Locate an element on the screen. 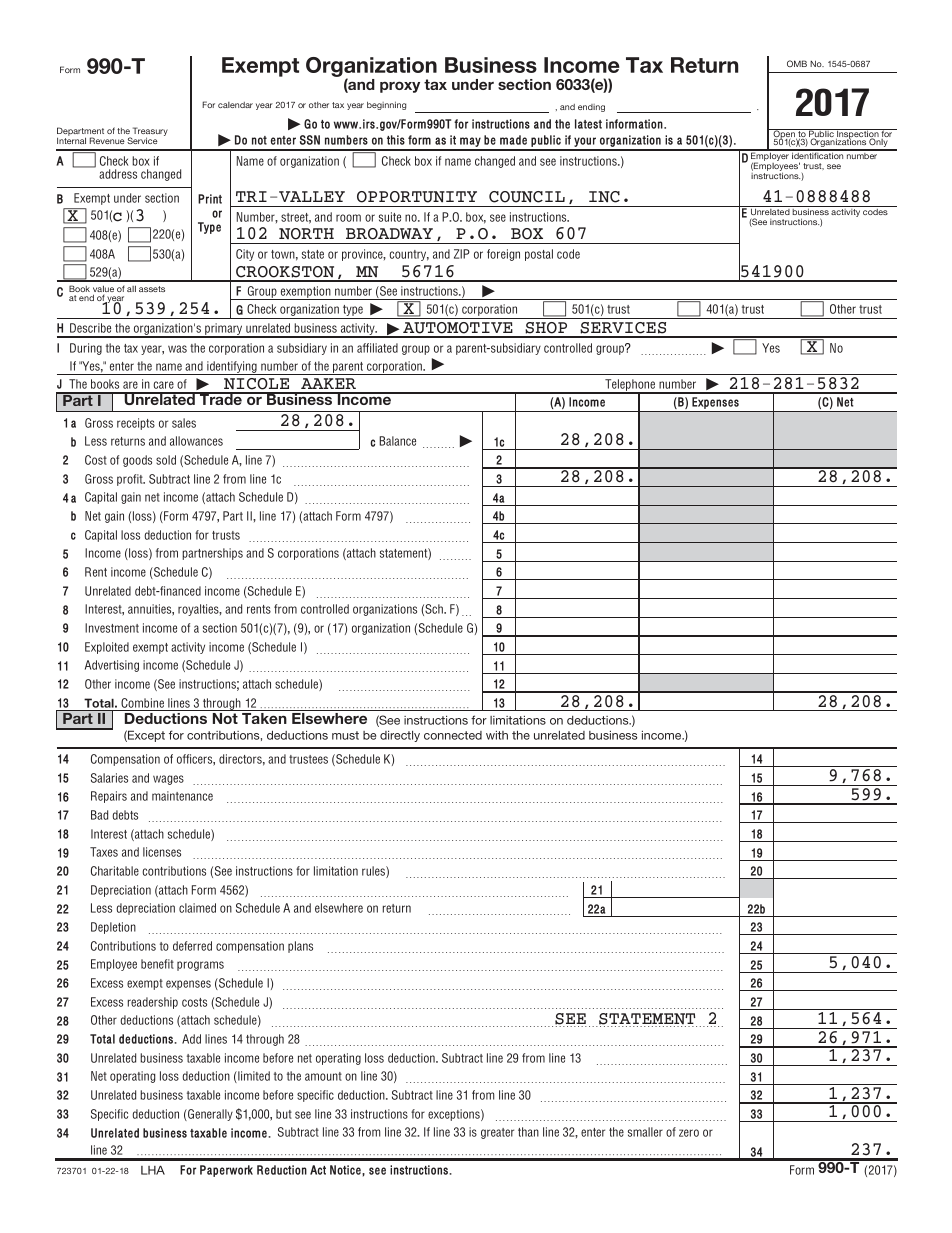 The height and width of the screenshot is (1233, 952). directly is located at coordinates (400, 736).
